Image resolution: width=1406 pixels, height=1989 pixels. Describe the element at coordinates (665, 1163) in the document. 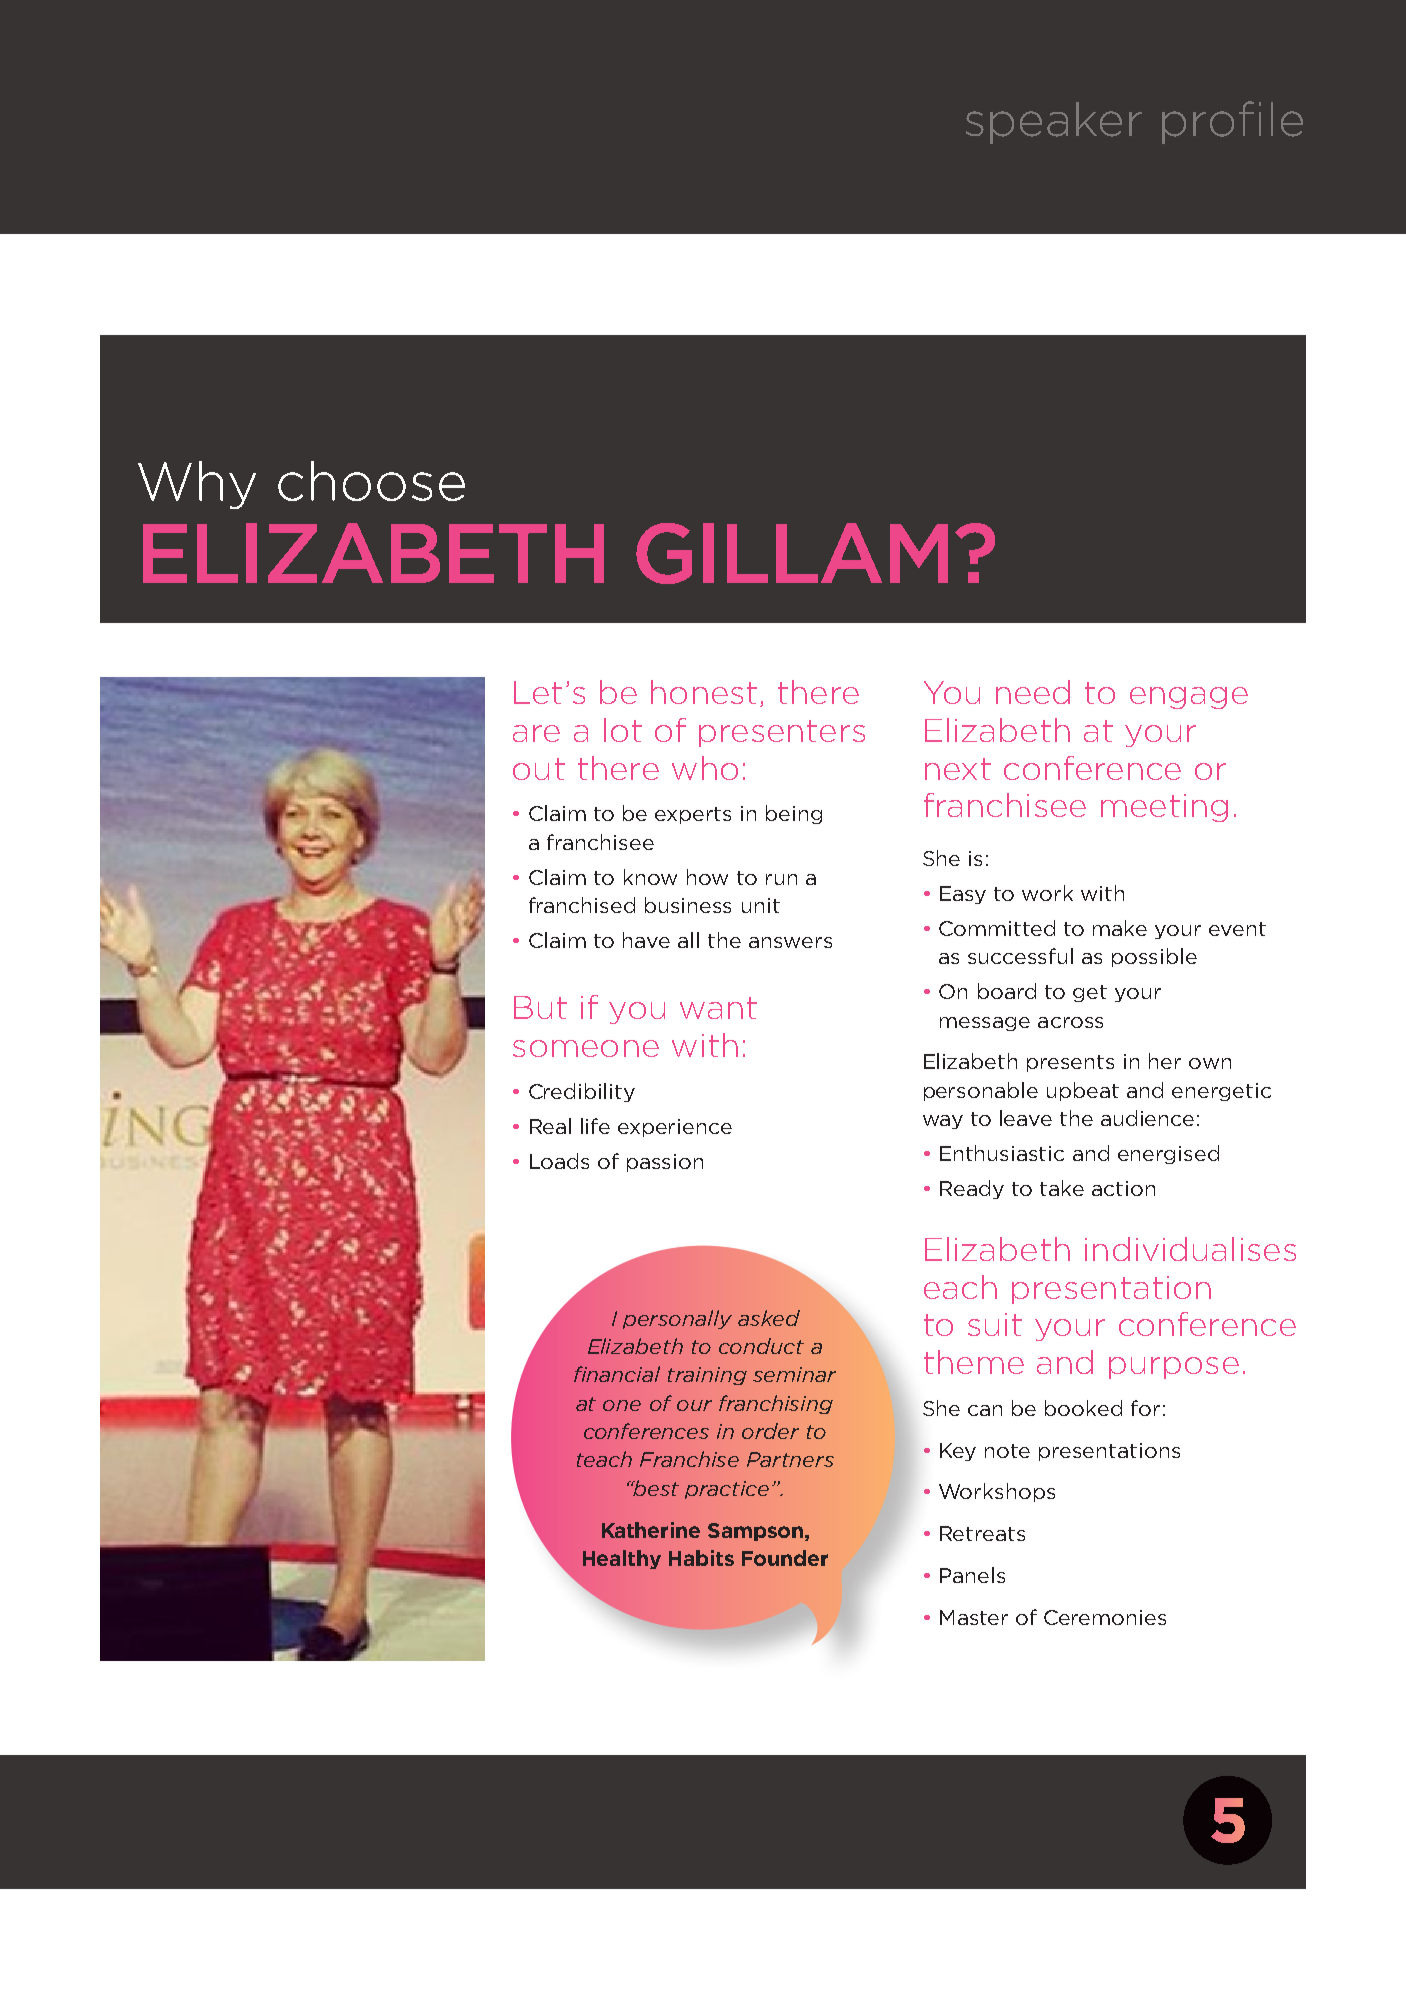

I see `passion` at that location.
